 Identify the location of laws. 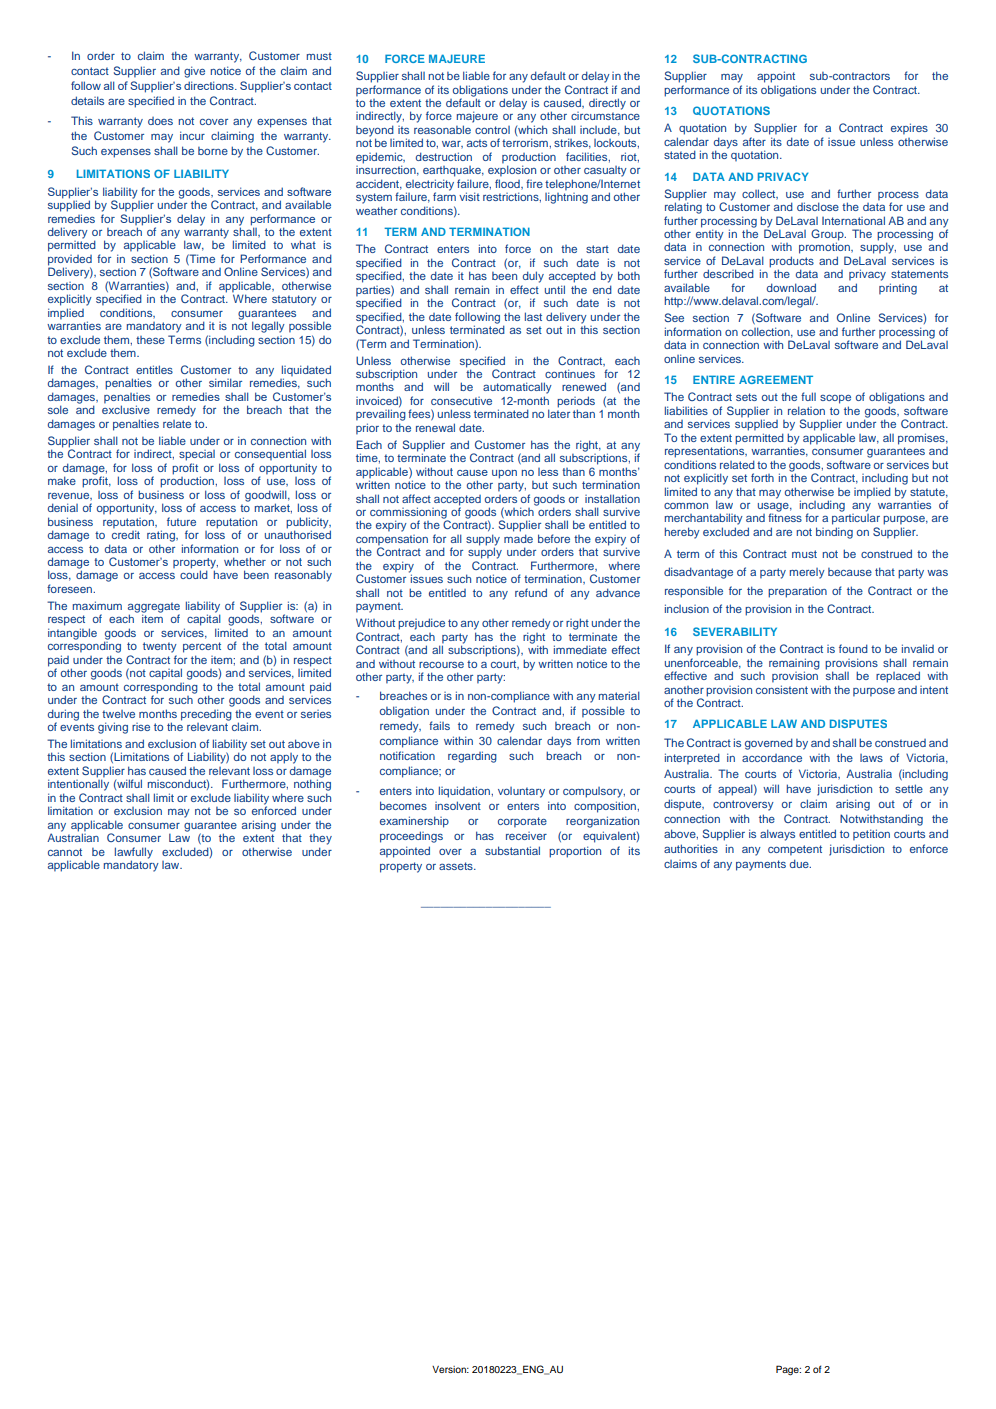
(871, 758).
